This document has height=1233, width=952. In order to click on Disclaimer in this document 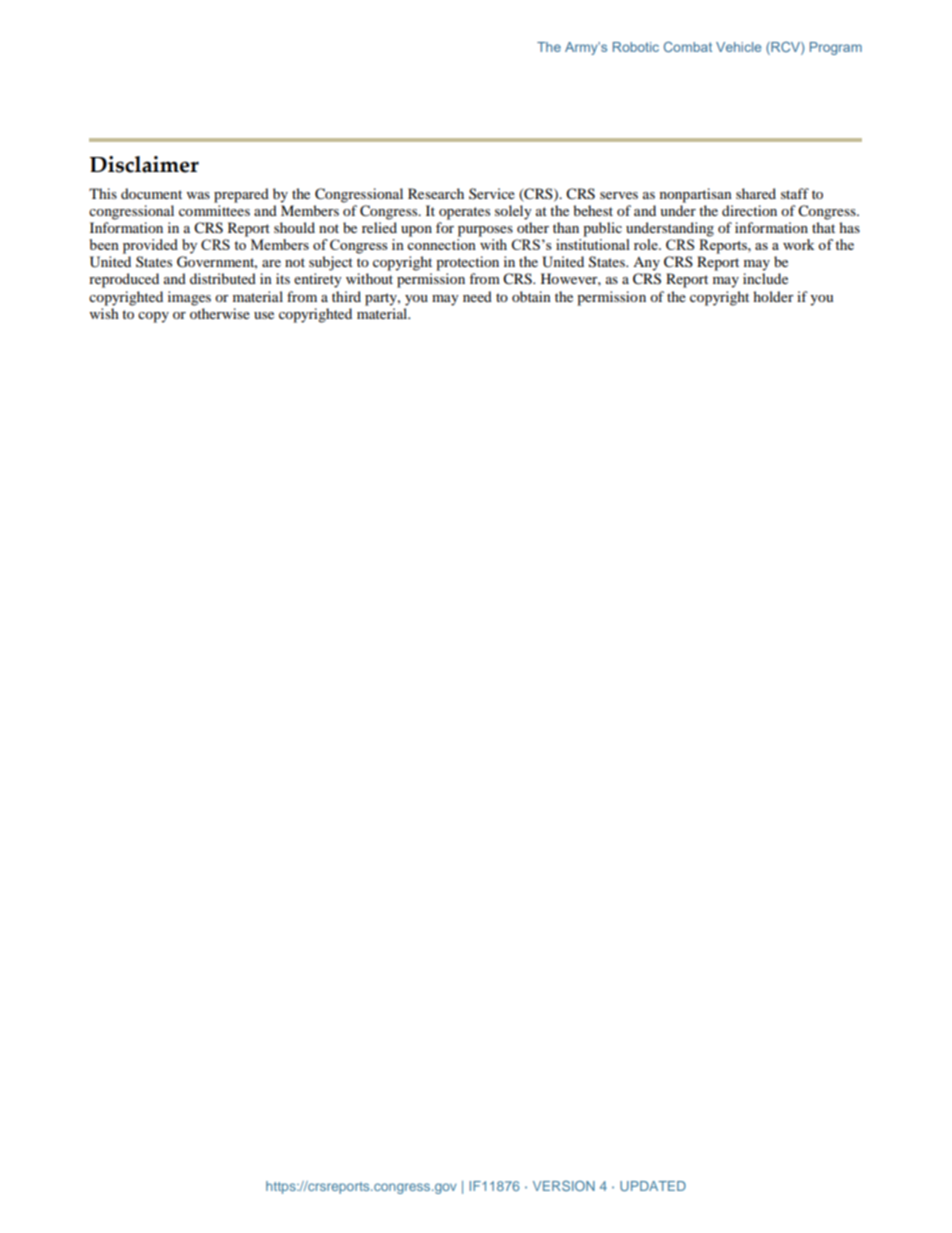, I will do `click(144, 164)`.
